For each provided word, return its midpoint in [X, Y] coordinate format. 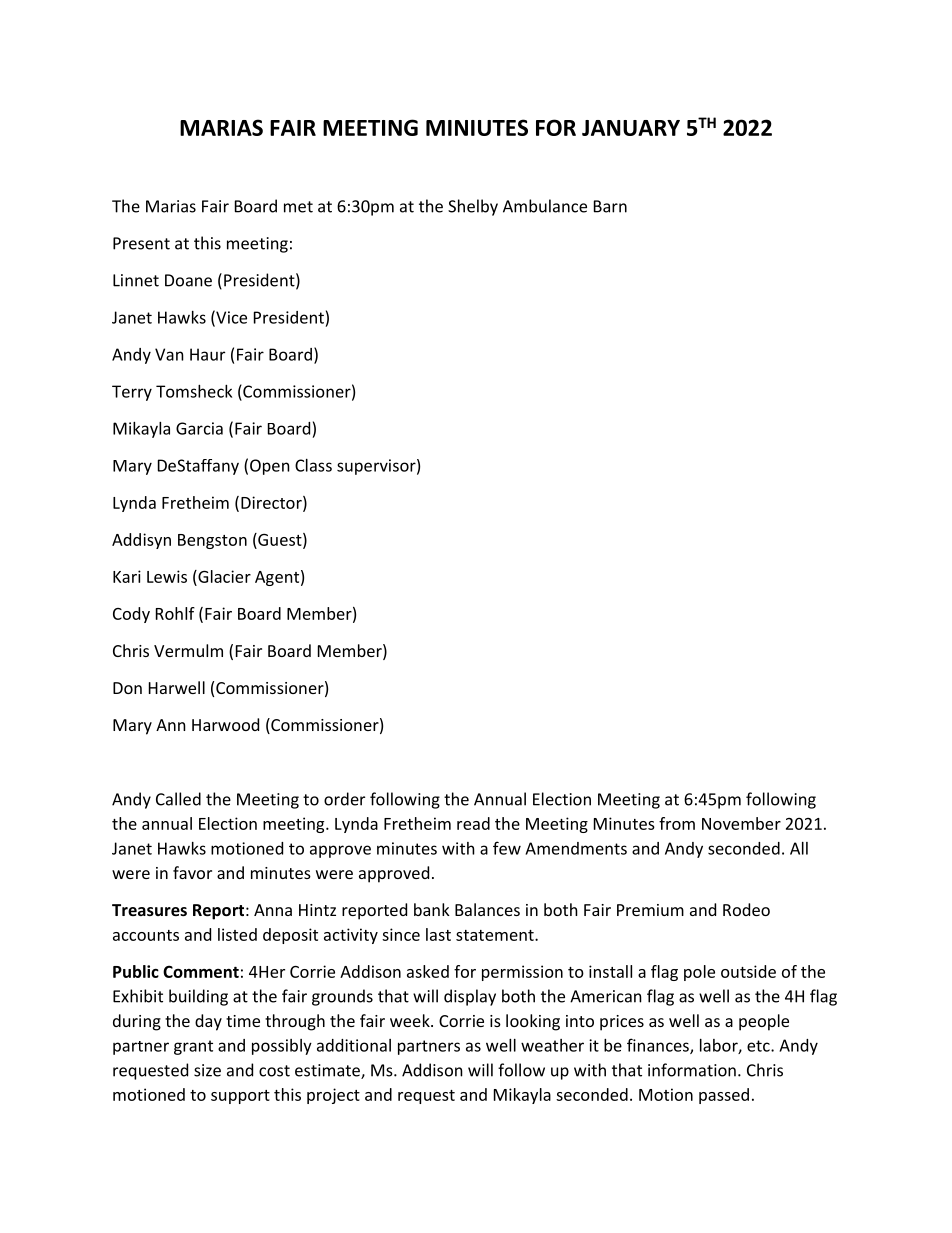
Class [313, 465]
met [298, 207]
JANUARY [631, 128]
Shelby [473, 207]
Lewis [167, 576]
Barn [610, 206]
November [741, 823]
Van [169, 354]
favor [192, 872]
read [473, 823]
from [677, 823]
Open [270, 467]
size [207, 1070]
